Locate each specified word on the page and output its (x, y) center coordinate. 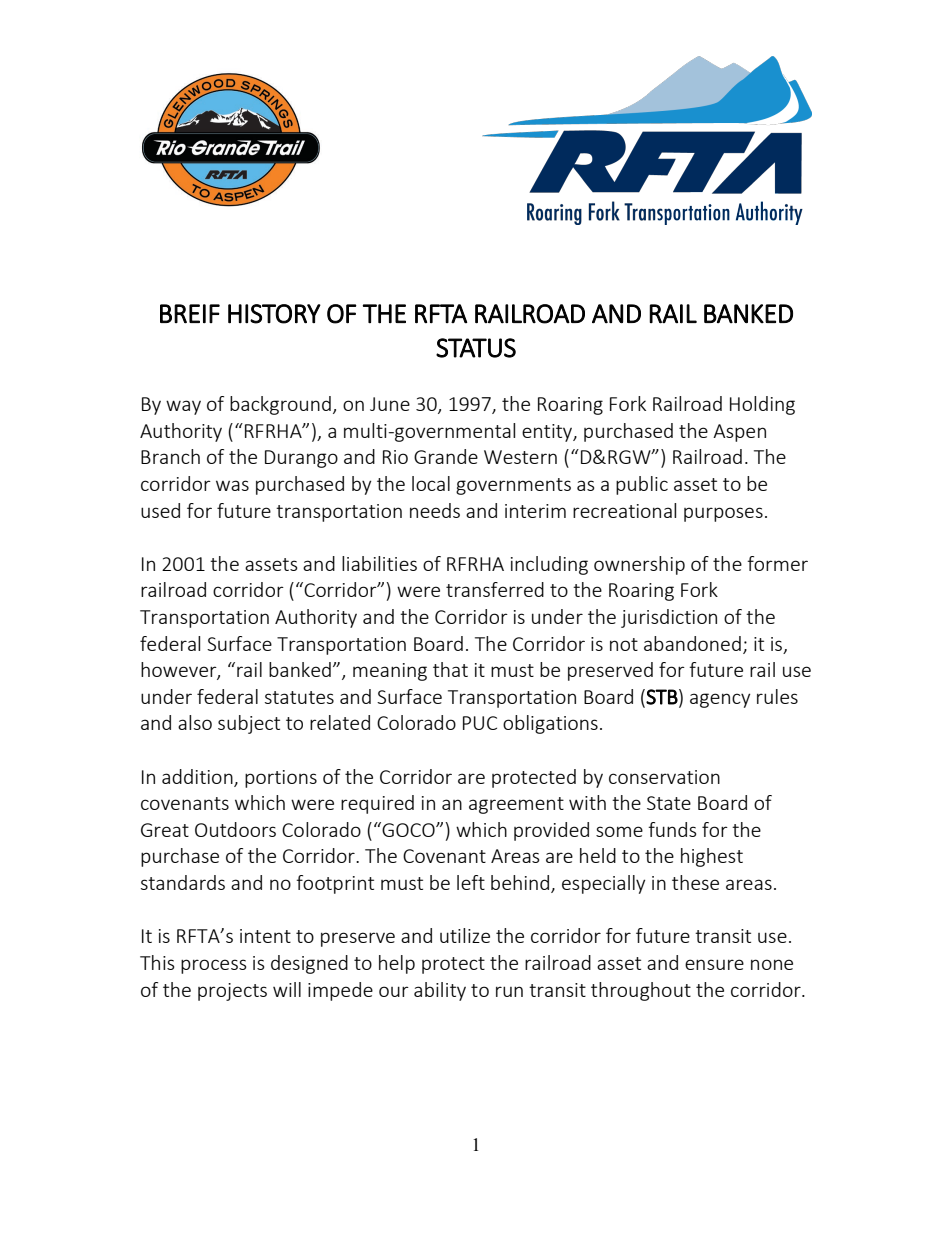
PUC (480, 723)
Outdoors (235, 829)
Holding (762, 405)
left (471, 882)
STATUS (476, 348)
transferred (495, 589)
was (232, 485)
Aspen (739, 433)
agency (720, 700)
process (214, 966)
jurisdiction (669, 618)
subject (249, 724)
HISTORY (274, 314)
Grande (446, 456)
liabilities (379, 563)
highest (712, 857)
